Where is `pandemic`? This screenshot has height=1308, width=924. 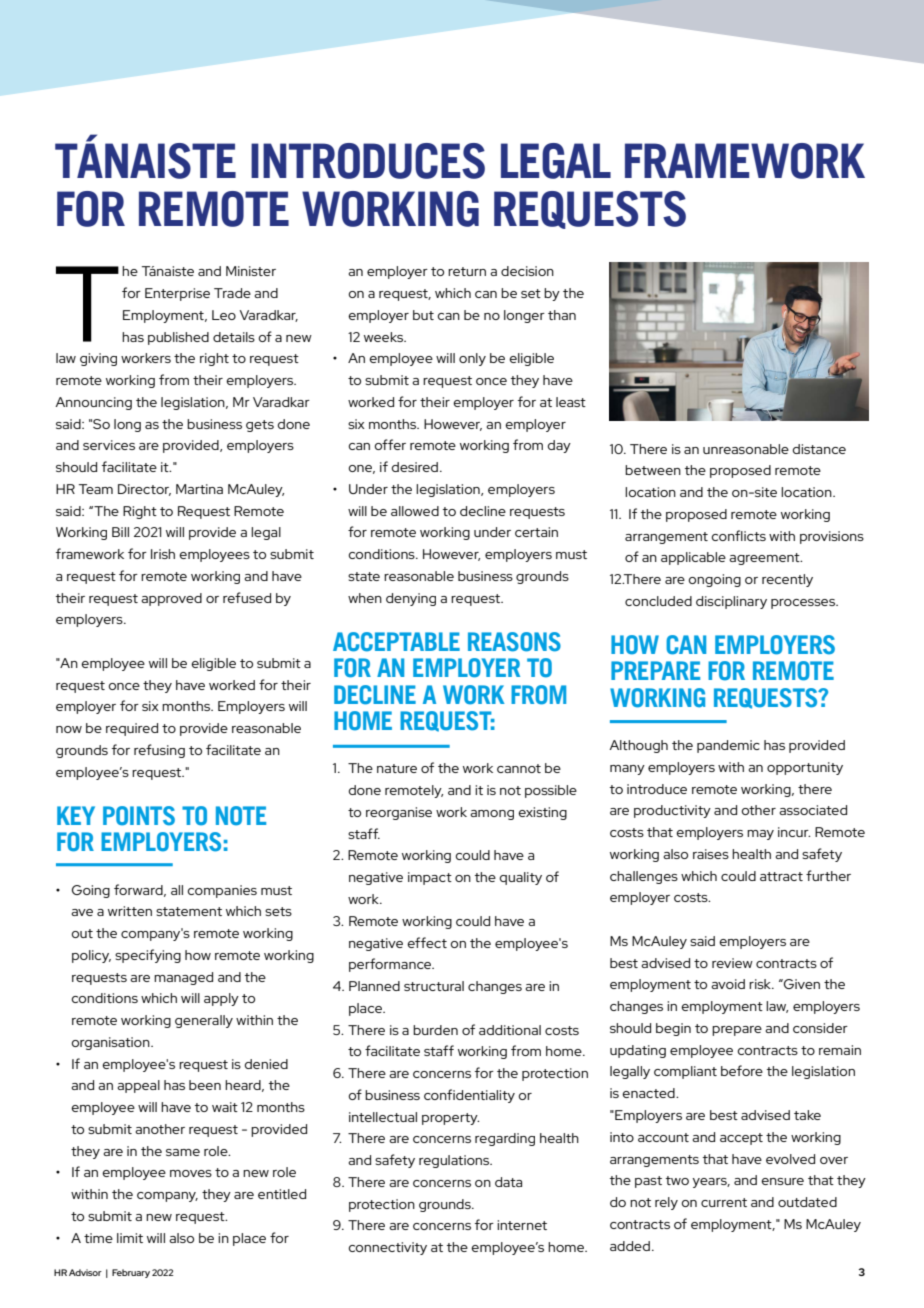
pandemic is located at coordinates (728, 746).
